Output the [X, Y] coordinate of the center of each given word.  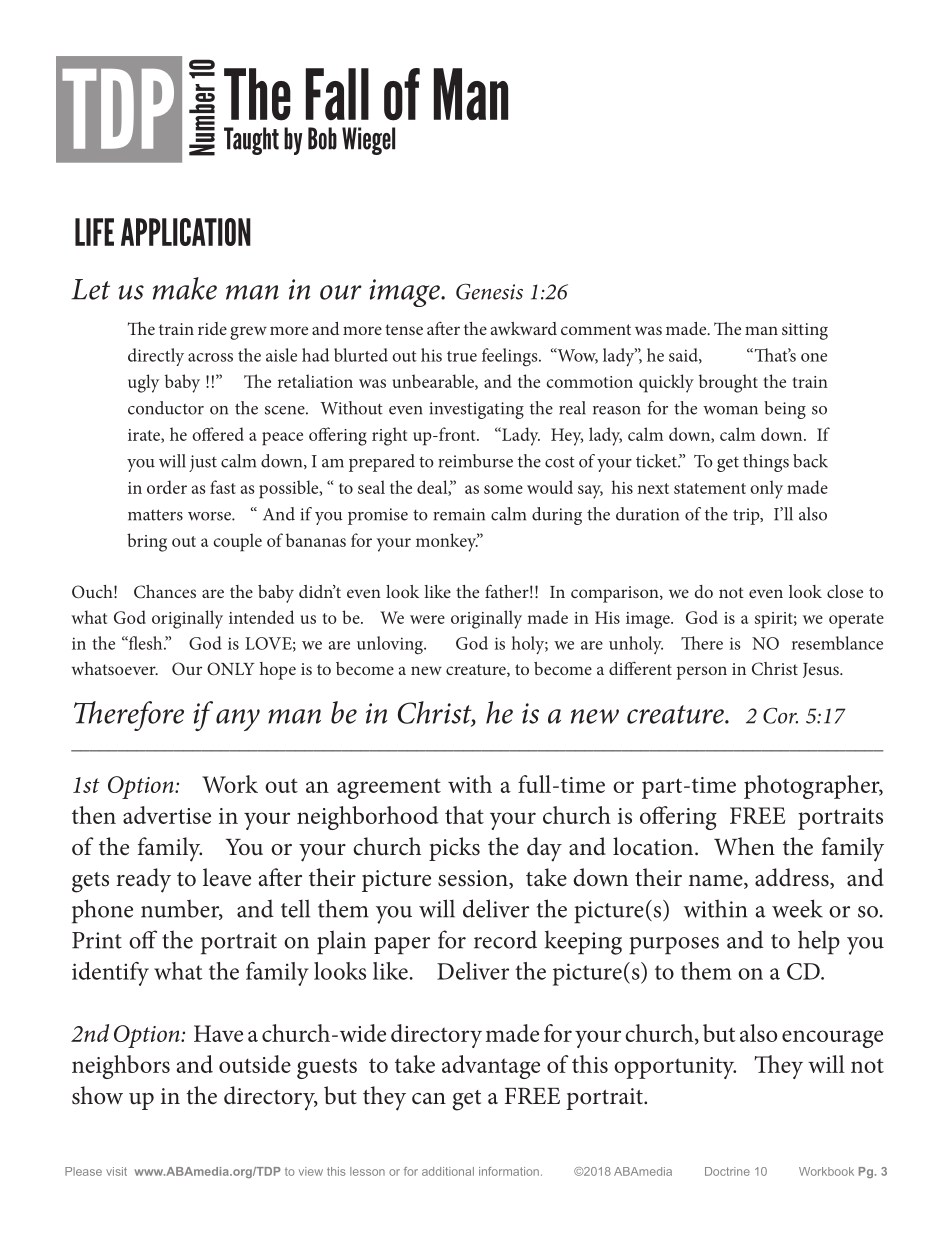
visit [116, 1171]
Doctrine [727, 1171]
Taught [251, 141]
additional [448, 1171]
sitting [805, 331]
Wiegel [368, 141]
